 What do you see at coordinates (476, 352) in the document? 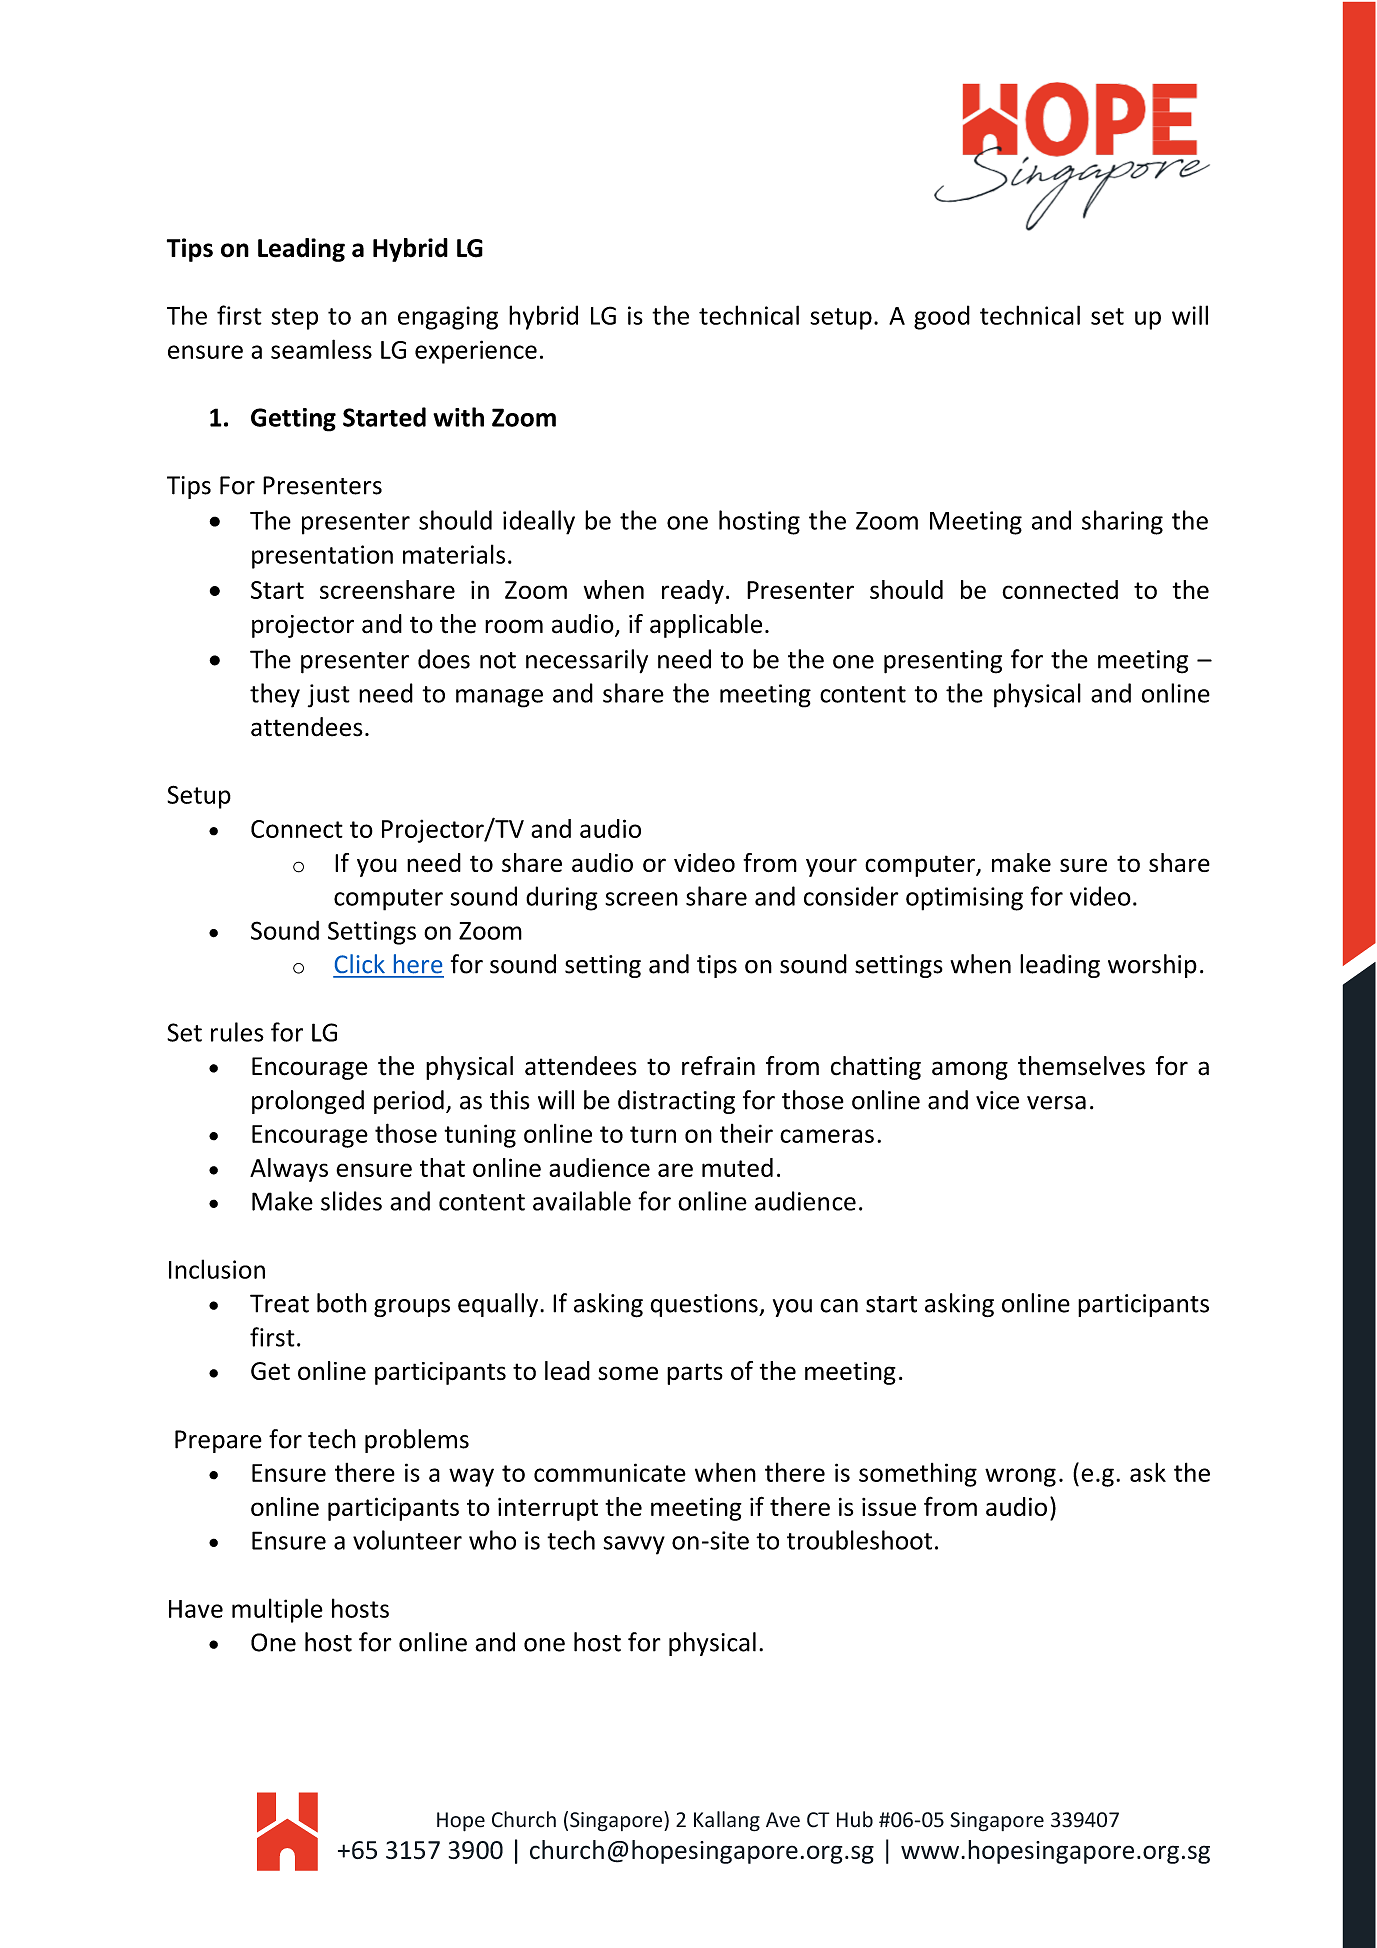
I see `experience` at bounding box center [476, 352].
